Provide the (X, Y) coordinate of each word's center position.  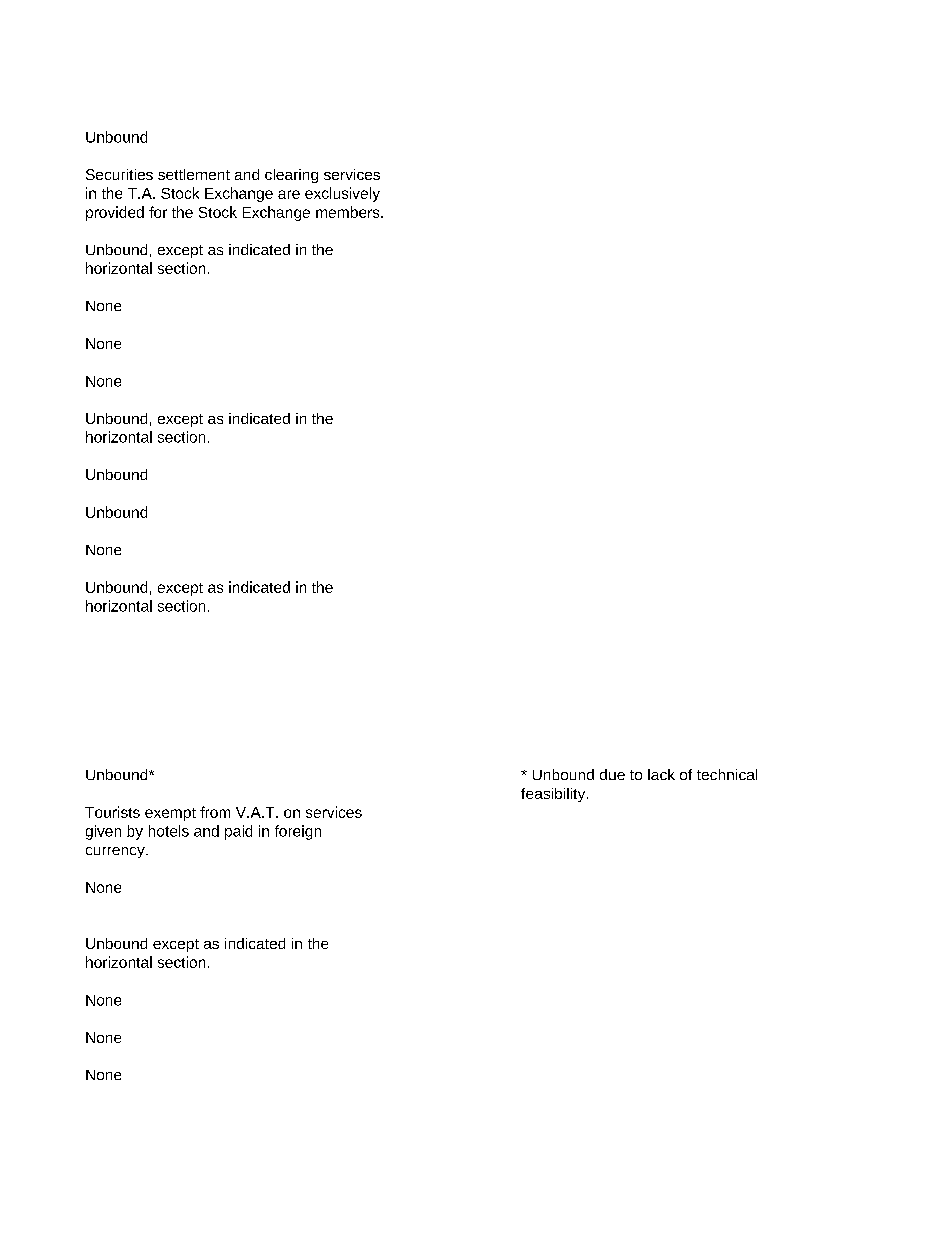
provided (115, 213)
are (289, 194)
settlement (194, 174)
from (215, 812)
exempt (170, 814)
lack (661, 774)
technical (727, 774)
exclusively (342, 194)
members (349, 212)
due (612, 774)
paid (238, 832)
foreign (298, 832)
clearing (291, 176)
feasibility (554, 795)
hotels (169, 831)
